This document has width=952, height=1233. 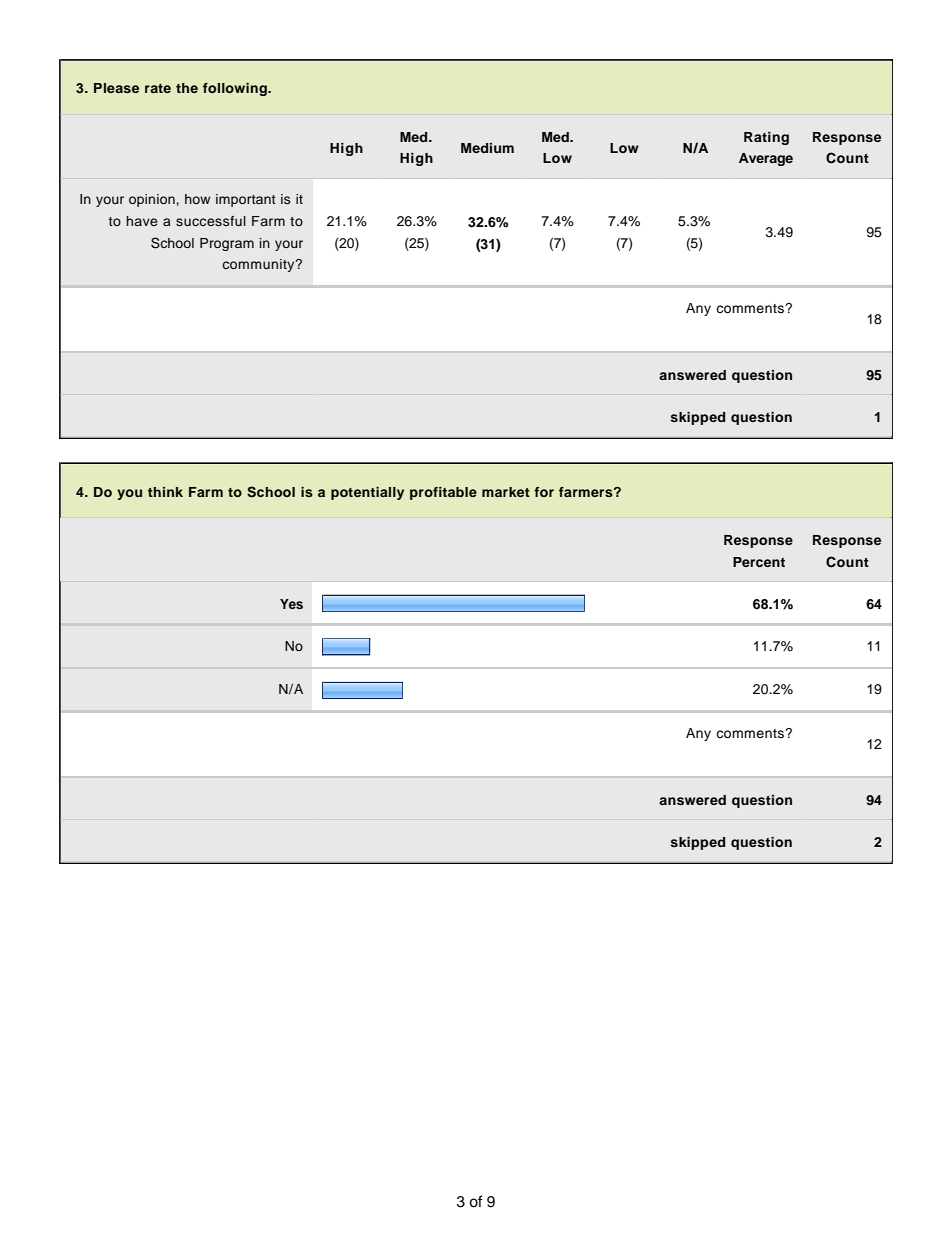 What do you see at coordinates (187, 88) in the document?
I see `the` at bounding box center [187, 88].
